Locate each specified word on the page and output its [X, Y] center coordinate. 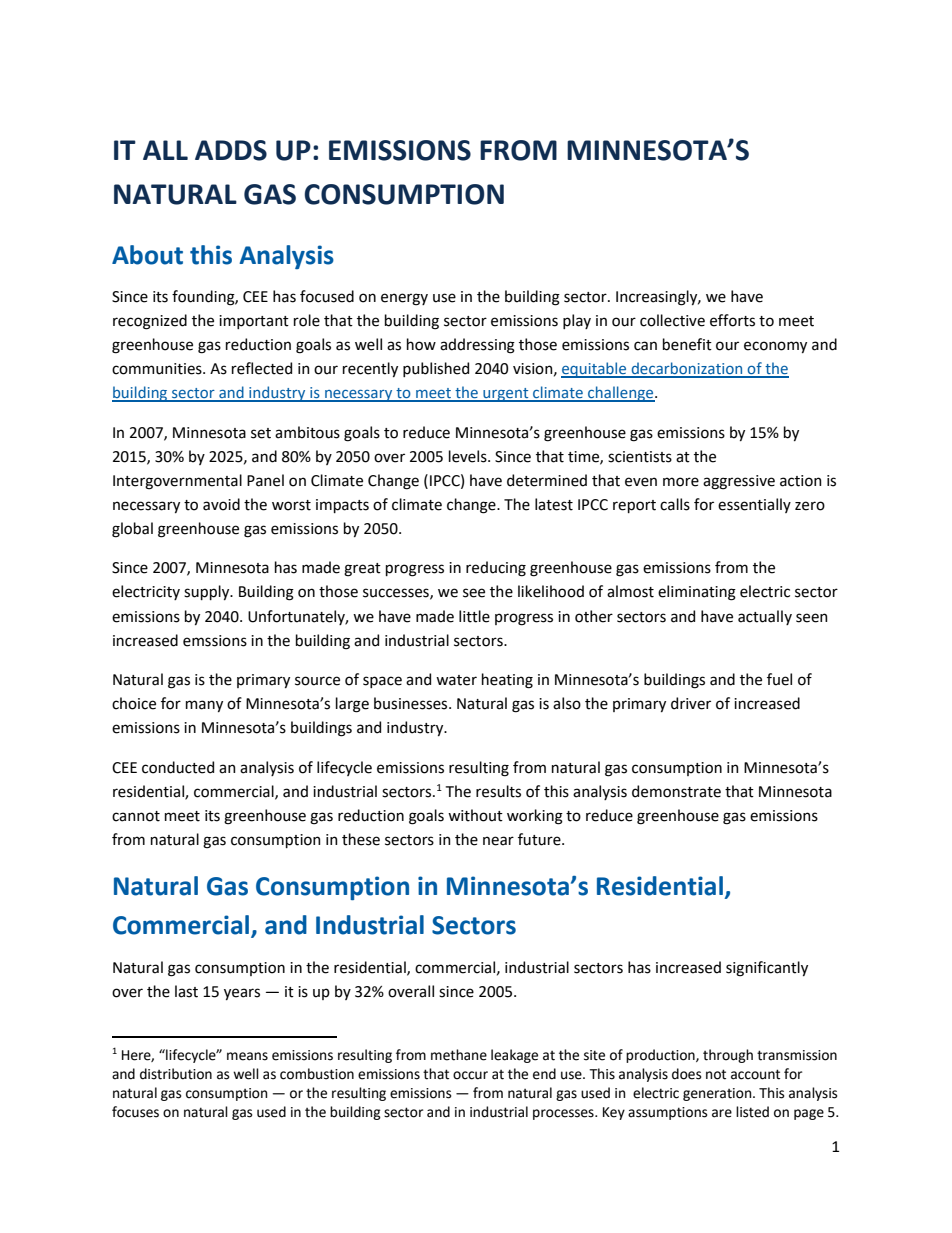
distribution [176, 1074]
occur [470, 1075]
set [261, 433]
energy [404, 299]
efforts [732, 320]
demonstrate [676, 791]
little [474, 616]
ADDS [231, 150]
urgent [506, 395]
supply [208, 592]
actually [765, 617]
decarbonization [687, 369]
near [498, 841]
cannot [136, 816]
